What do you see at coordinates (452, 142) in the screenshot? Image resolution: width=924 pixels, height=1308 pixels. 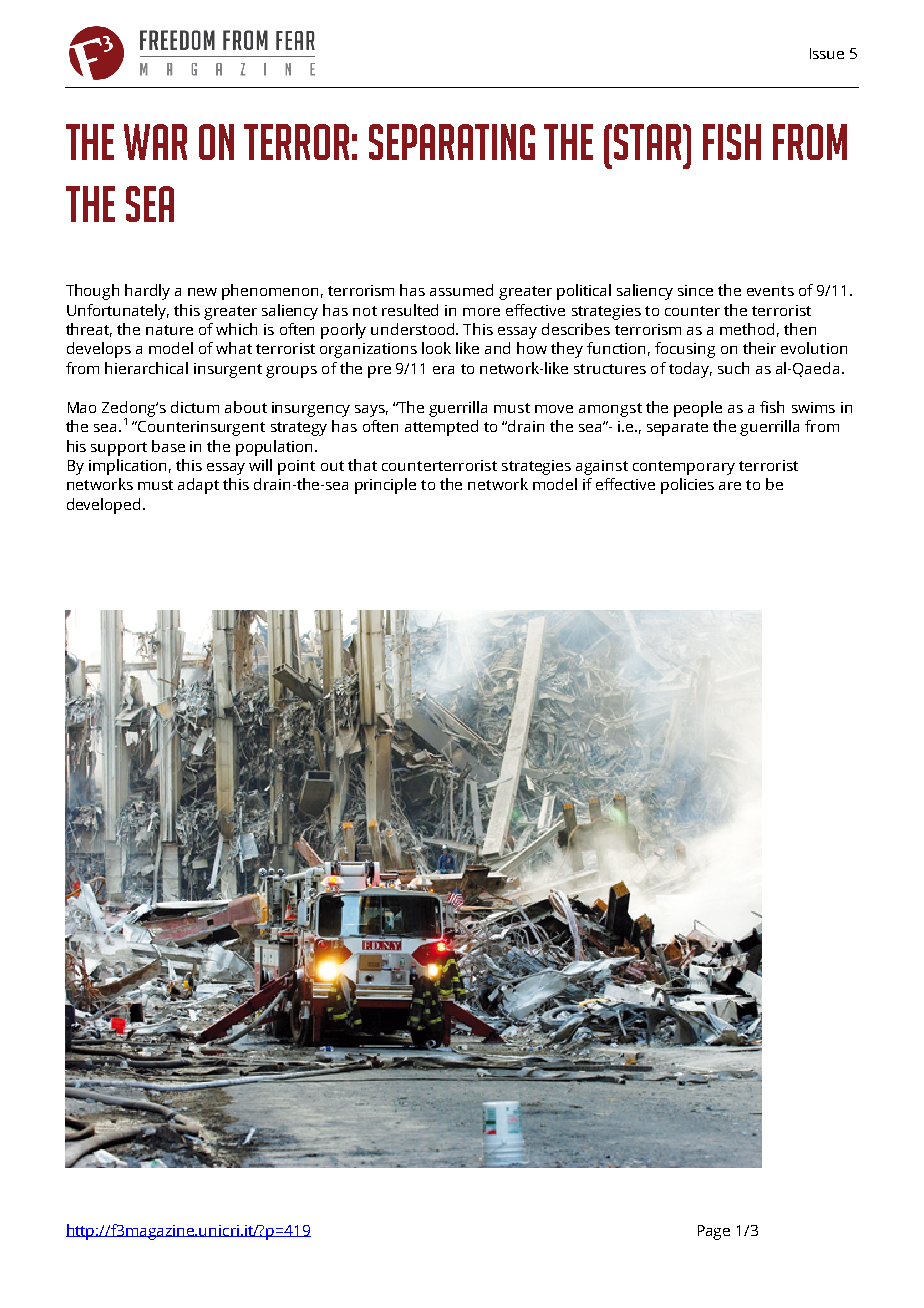 I see `Separating` at bounding box center [452, 142].
